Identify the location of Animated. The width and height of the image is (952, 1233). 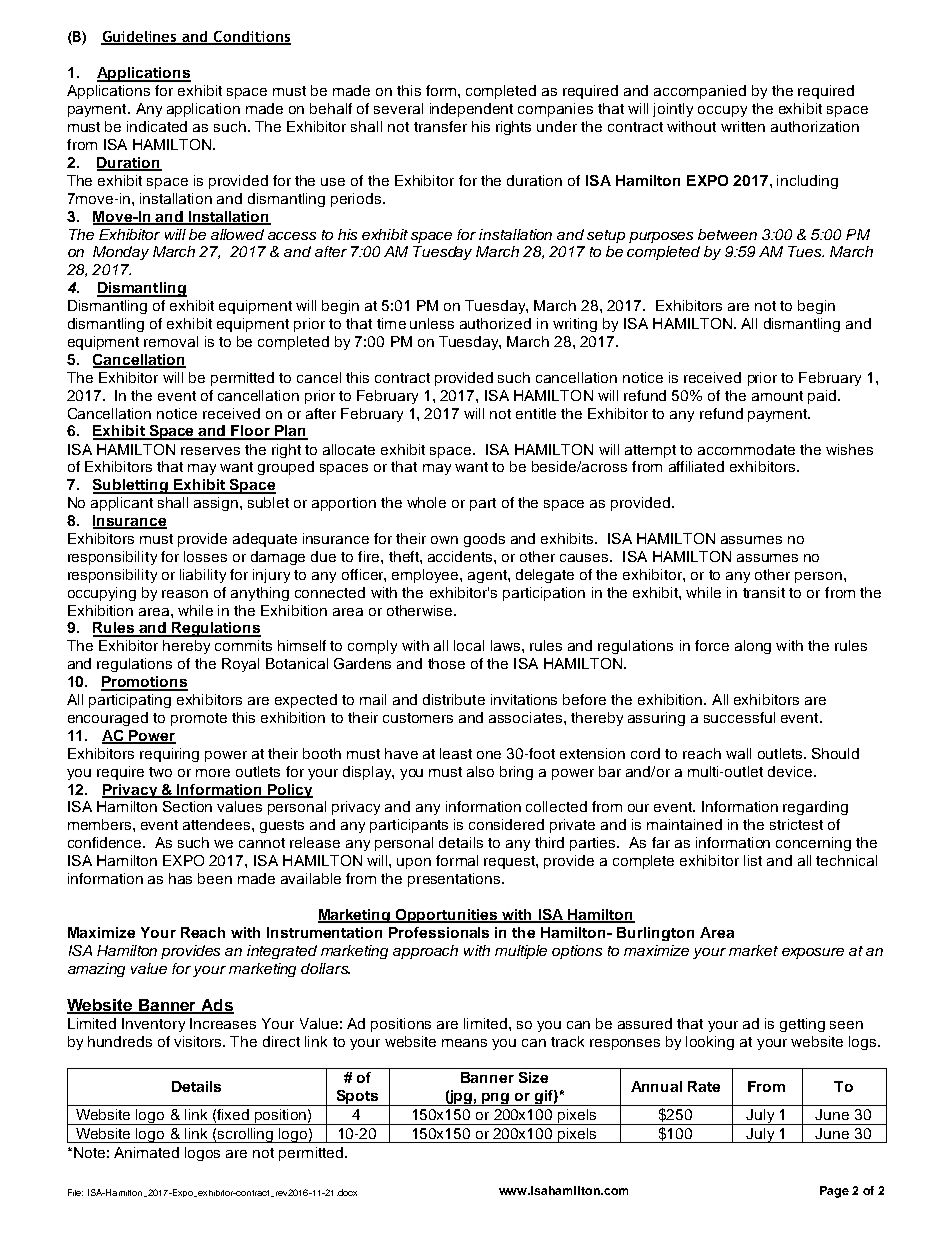
(146, 1152).
